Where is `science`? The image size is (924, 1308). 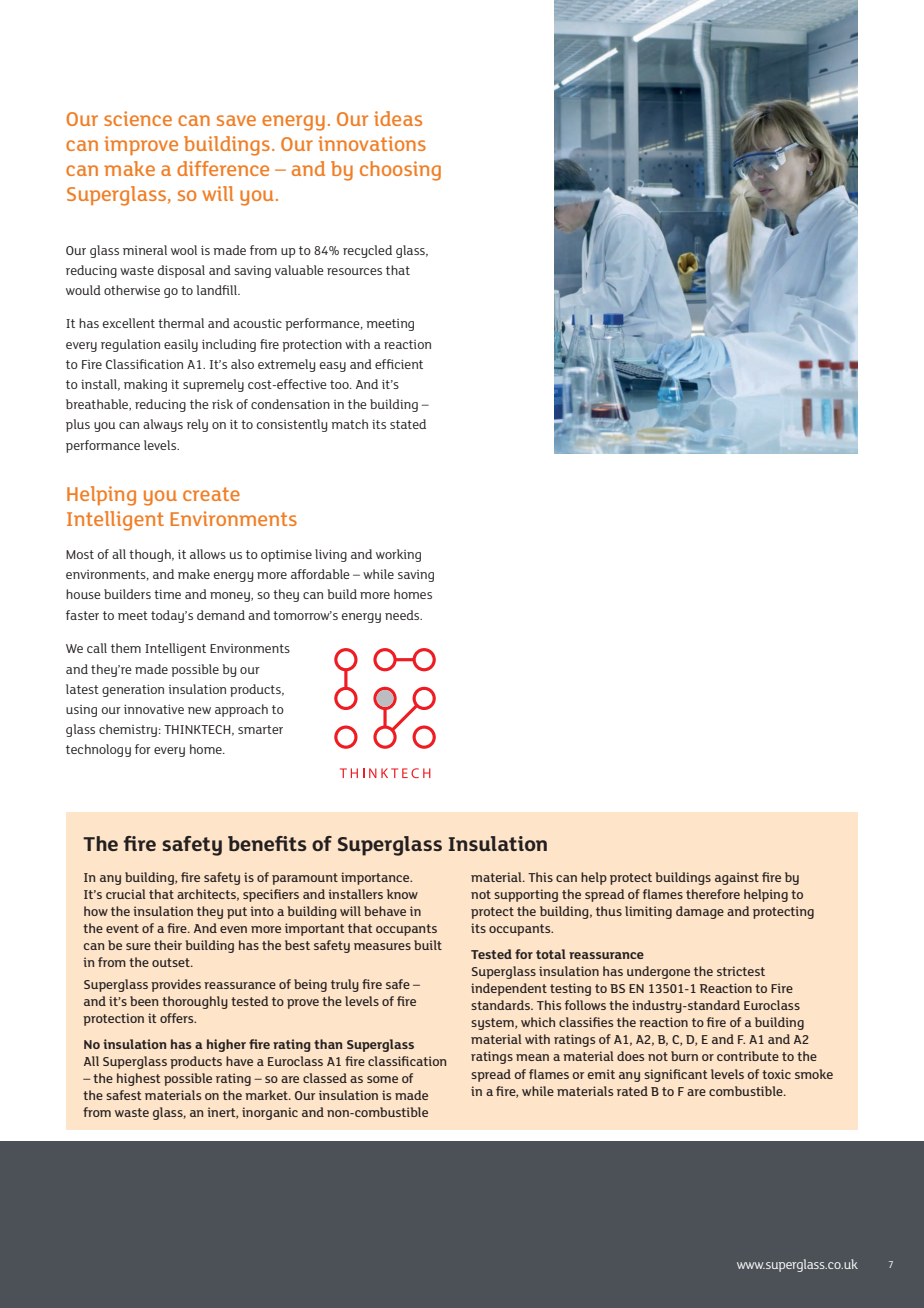 science is located at coordinates (138, 118).
